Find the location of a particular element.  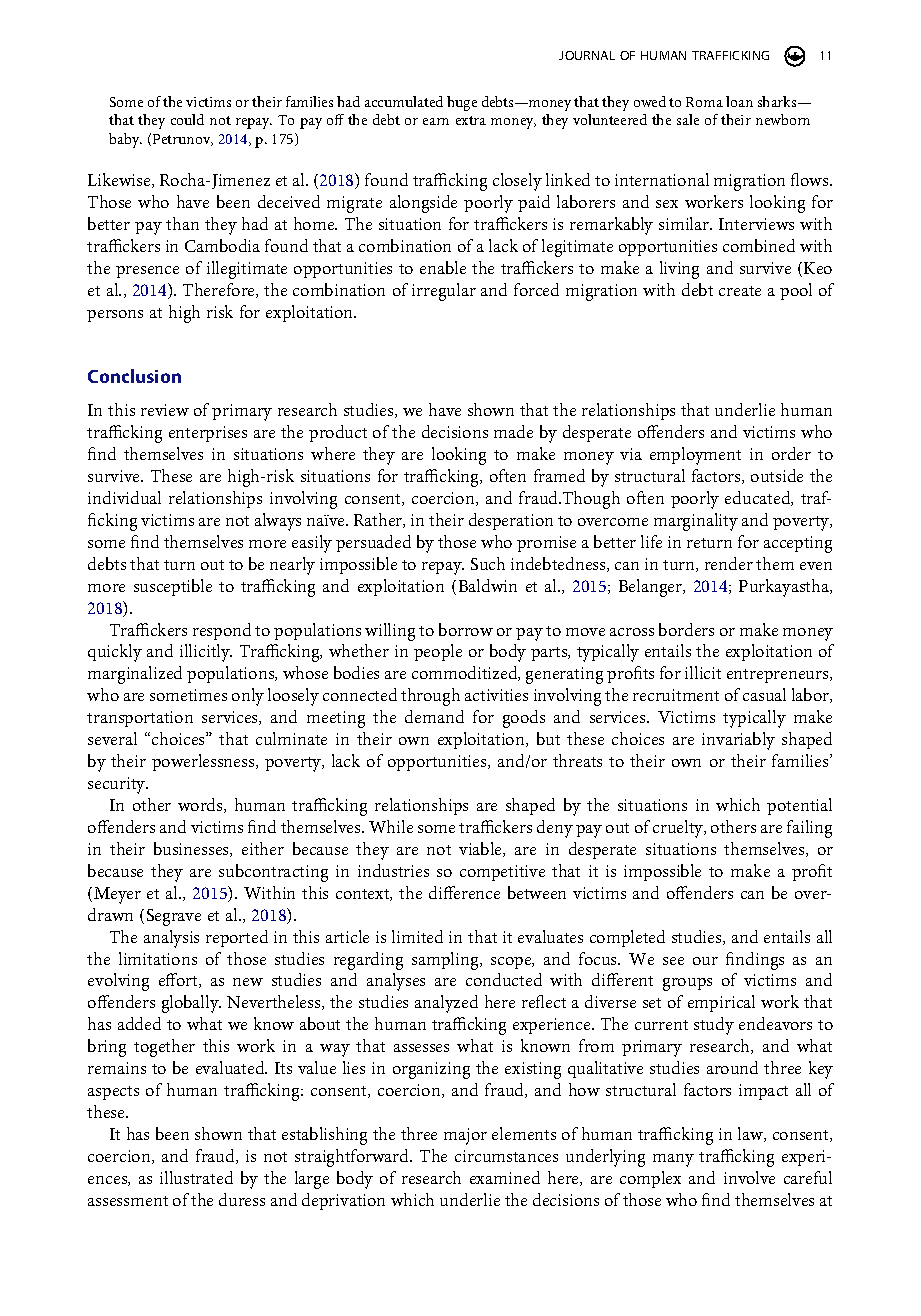

analysis is located at coordinates (171, 939).
